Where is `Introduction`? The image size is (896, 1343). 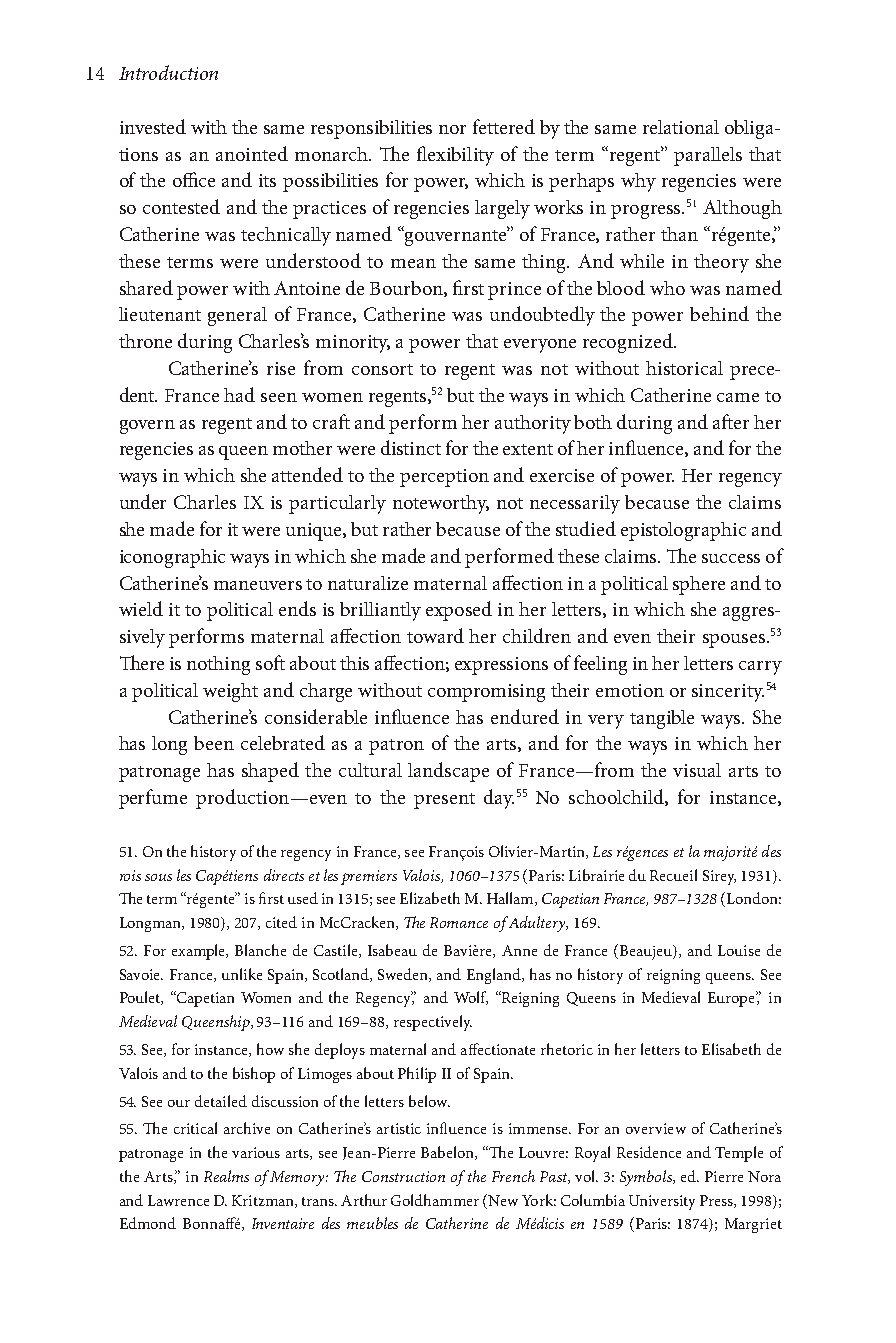
Introduction is located at coordinates (168, 72).
